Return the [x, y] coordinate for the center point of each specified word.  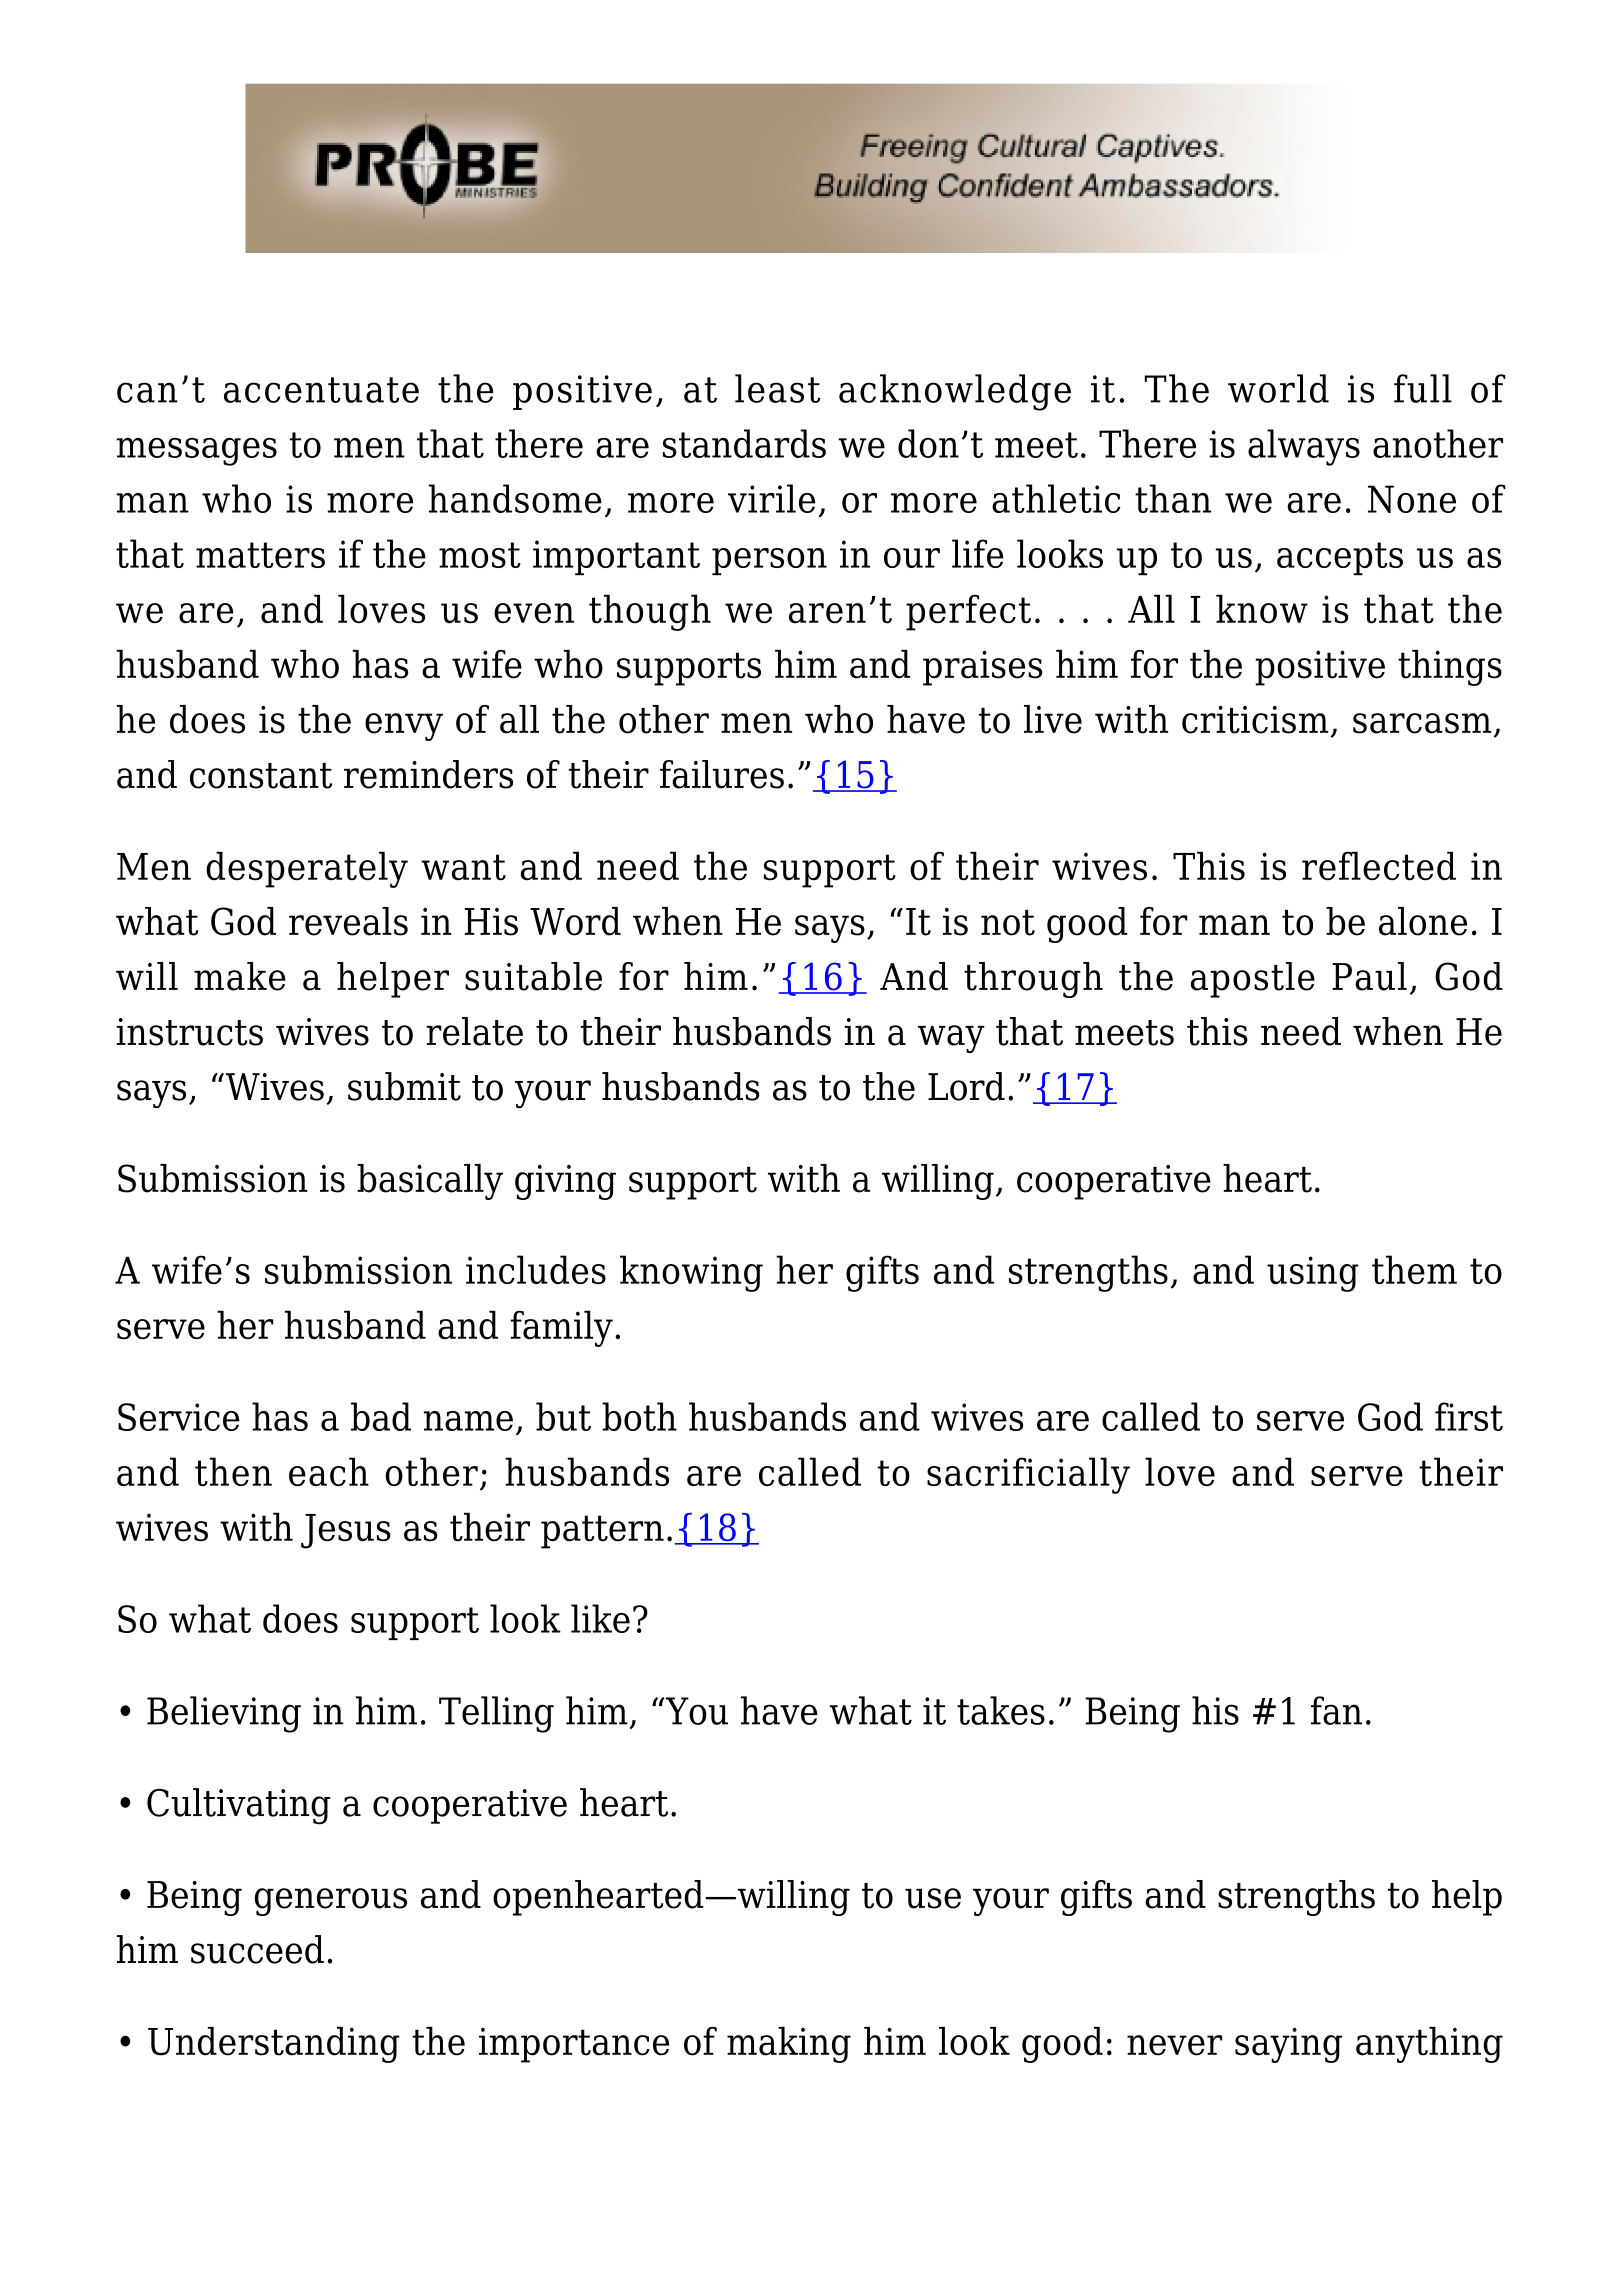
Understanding [274, 2045]
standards [744, 443]
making [789, 2045]
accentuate [321, 390]
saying [1288, 2045]
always [1304, 447]
